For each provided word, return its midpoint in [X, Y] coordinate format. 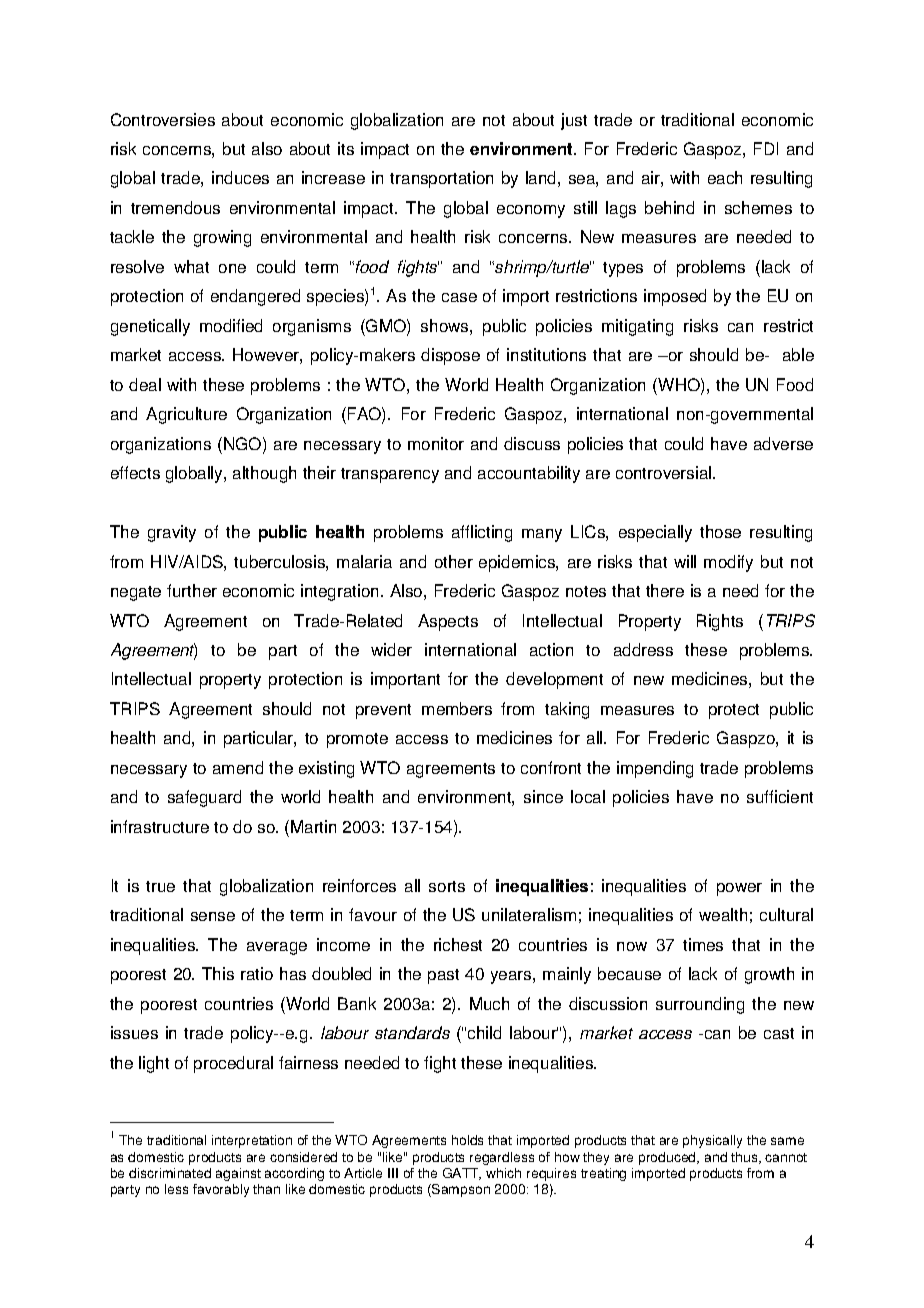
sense [213, 916]
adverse [783, 443]
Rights [720, 622]
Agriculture [186, 415]
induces [240, 177]
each [725, 177]
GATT [462, 1174]
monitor [436, 443]
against [238, 1174]
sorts [447, 886]
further [192, 590]
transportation [441, 179]
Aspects [448, 622]
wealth [723, 914]
